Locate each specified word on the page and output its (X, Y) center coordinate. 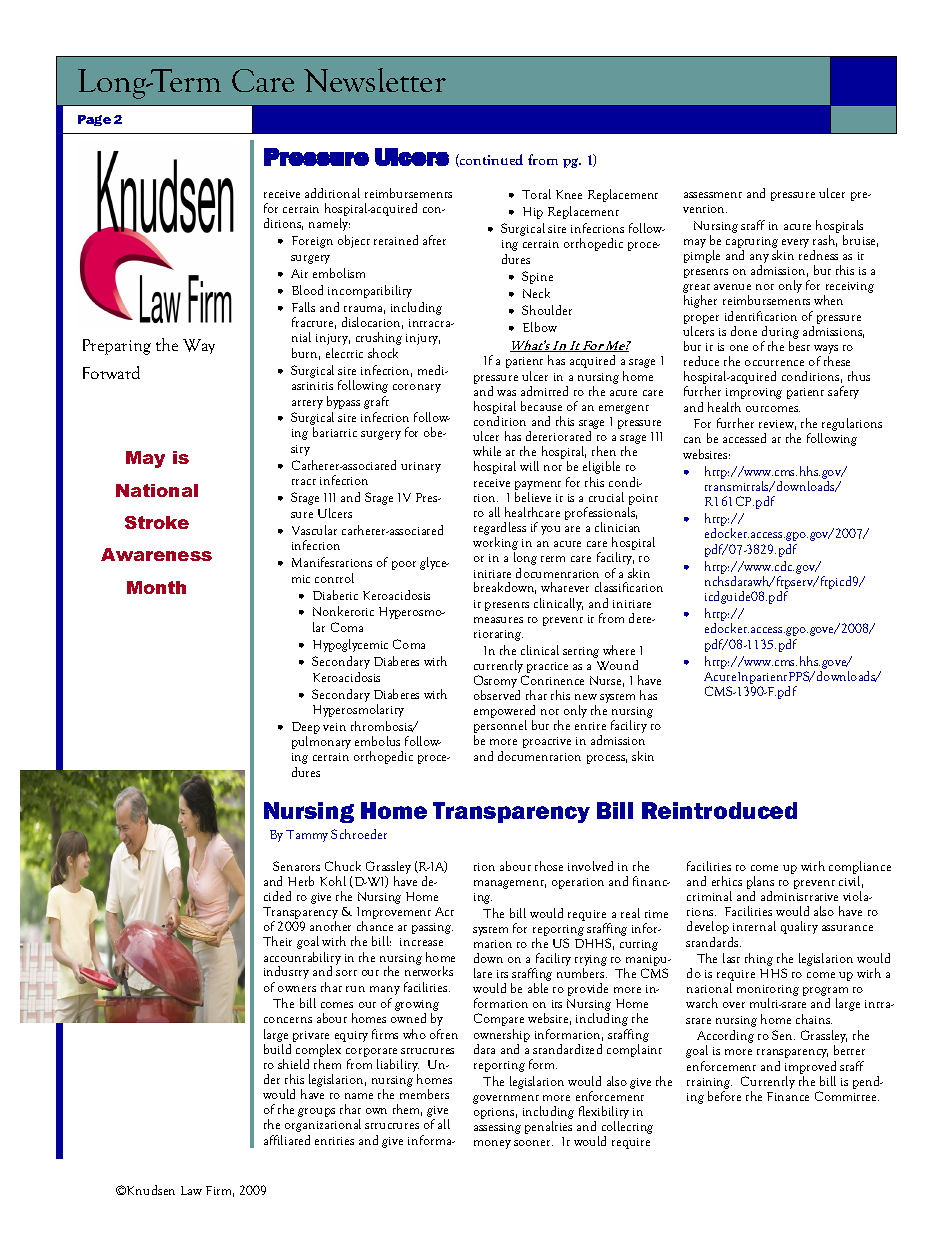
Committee (847, 1096)
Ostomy (496, 683)
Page (94, 120)
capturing (752, 244)
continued (490, 160)
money (492, 1144)
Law (191, 1190)
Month (156, 587)
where (619, 650)
